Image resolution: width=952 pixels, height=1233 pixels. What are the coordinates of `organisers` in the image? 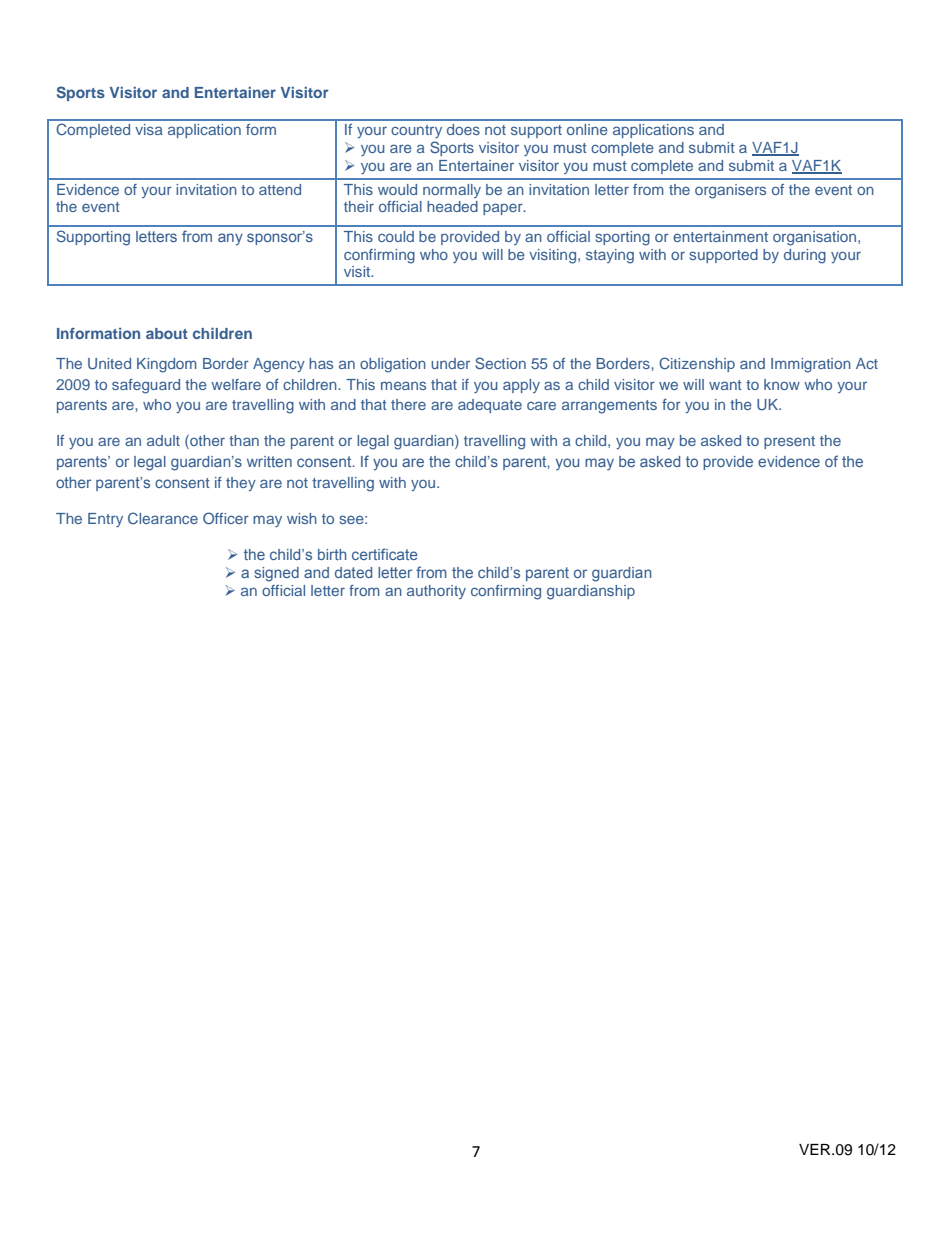 It's located at (730, 191).
